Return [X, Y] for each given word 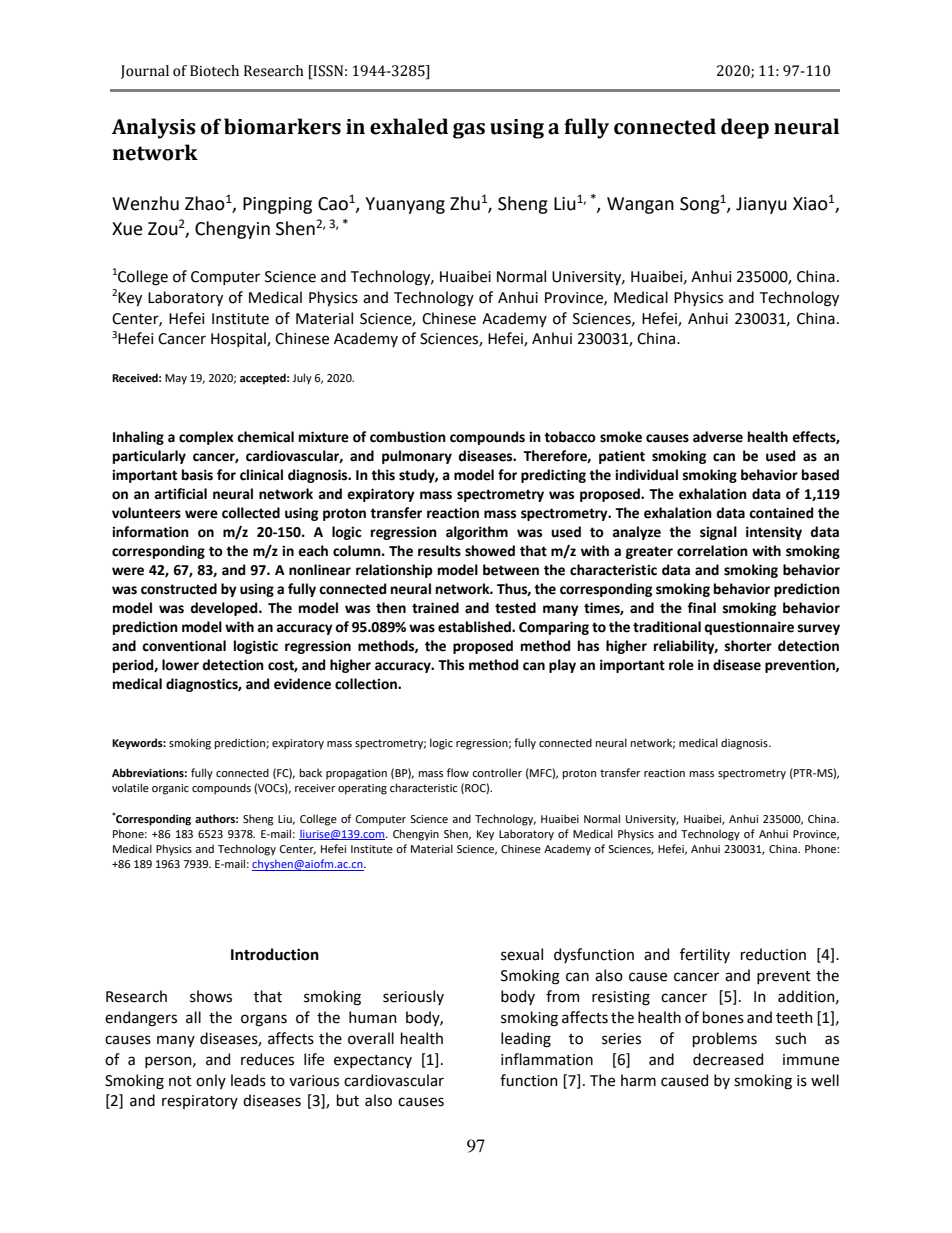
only [211, 1081]
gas [469, 131]
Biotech [214, 71]
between [511, 570]
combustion [408, 437]
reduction [773, 954]
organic [170, 789]
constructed [179, 589]
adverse [718, 437]
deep [745, 128]
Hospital [239, 339]
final [701, 608]
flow [458, 772]
